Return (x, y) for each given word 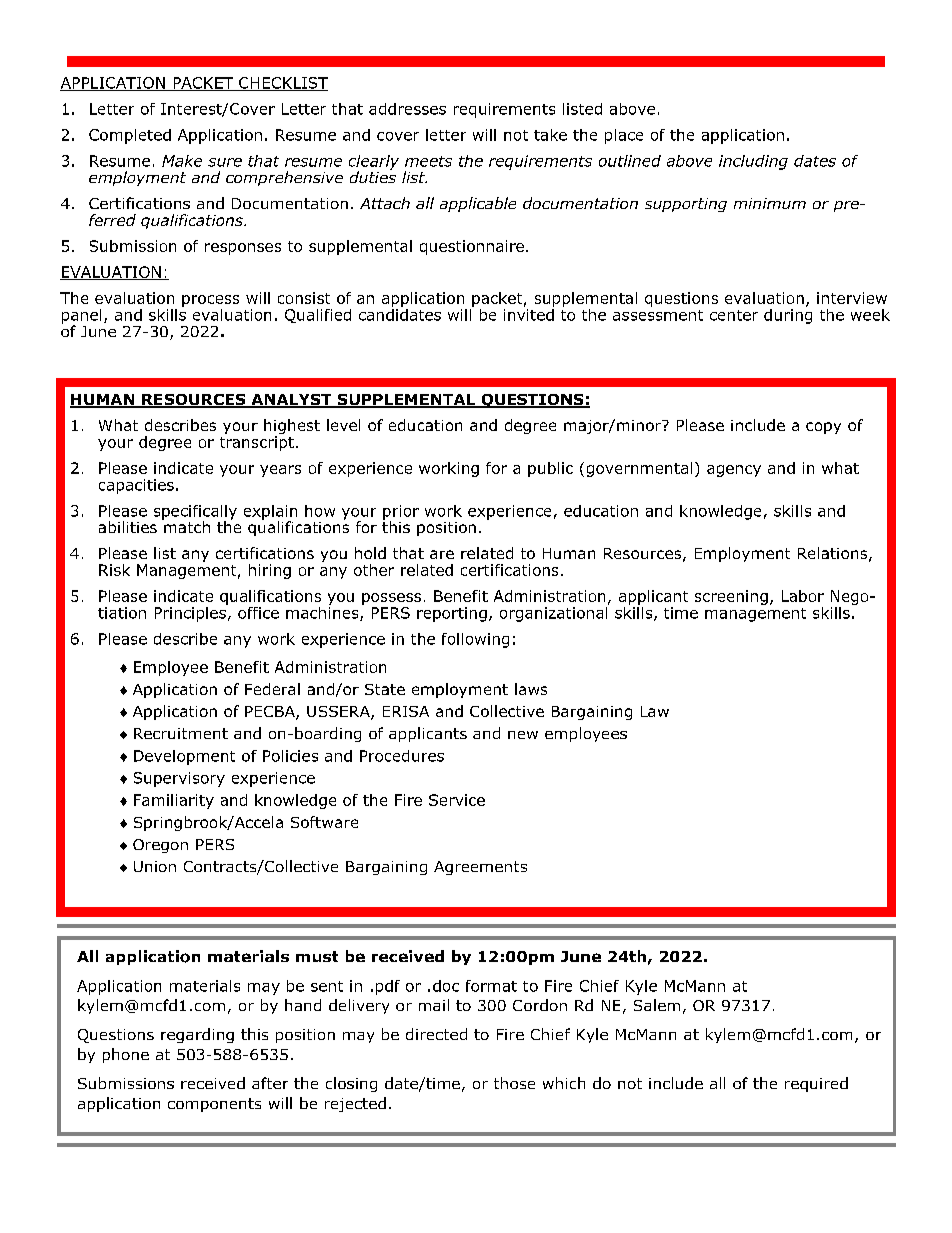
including (753, 162)
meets (428, 161)
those (514, 1083)
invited (529, 313)
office (258, 613)
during (788, 315)
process (210, 301)
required (816, 1084)
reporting (452, 614)
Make (182, 161)
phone (126, 1055)
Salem (657, 1005)
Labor (803, 596)
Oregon (160, 846)
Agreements (480, 868)
